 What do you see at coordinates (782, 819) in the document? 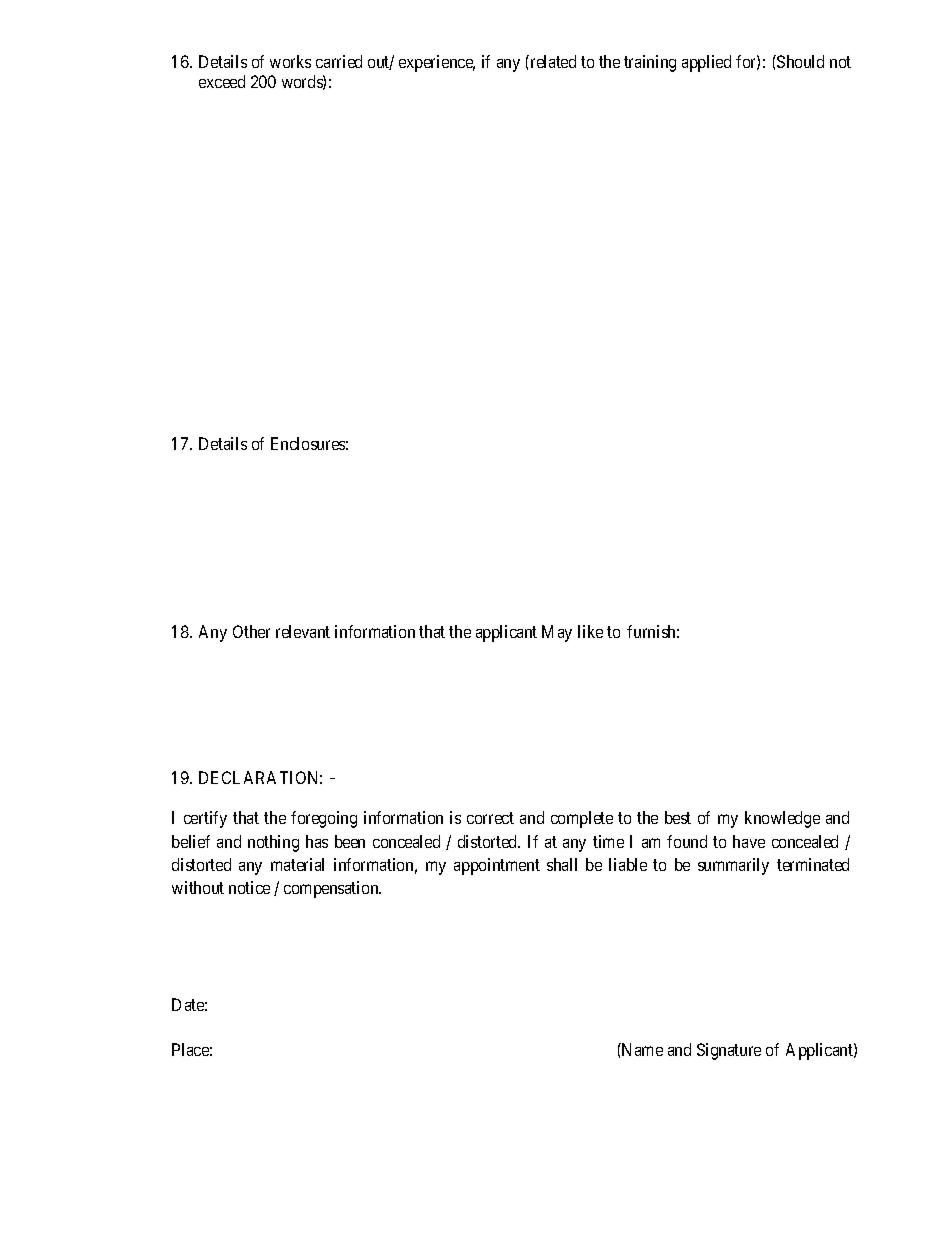
I see `knowledge` at bounding box center [782, 819].
